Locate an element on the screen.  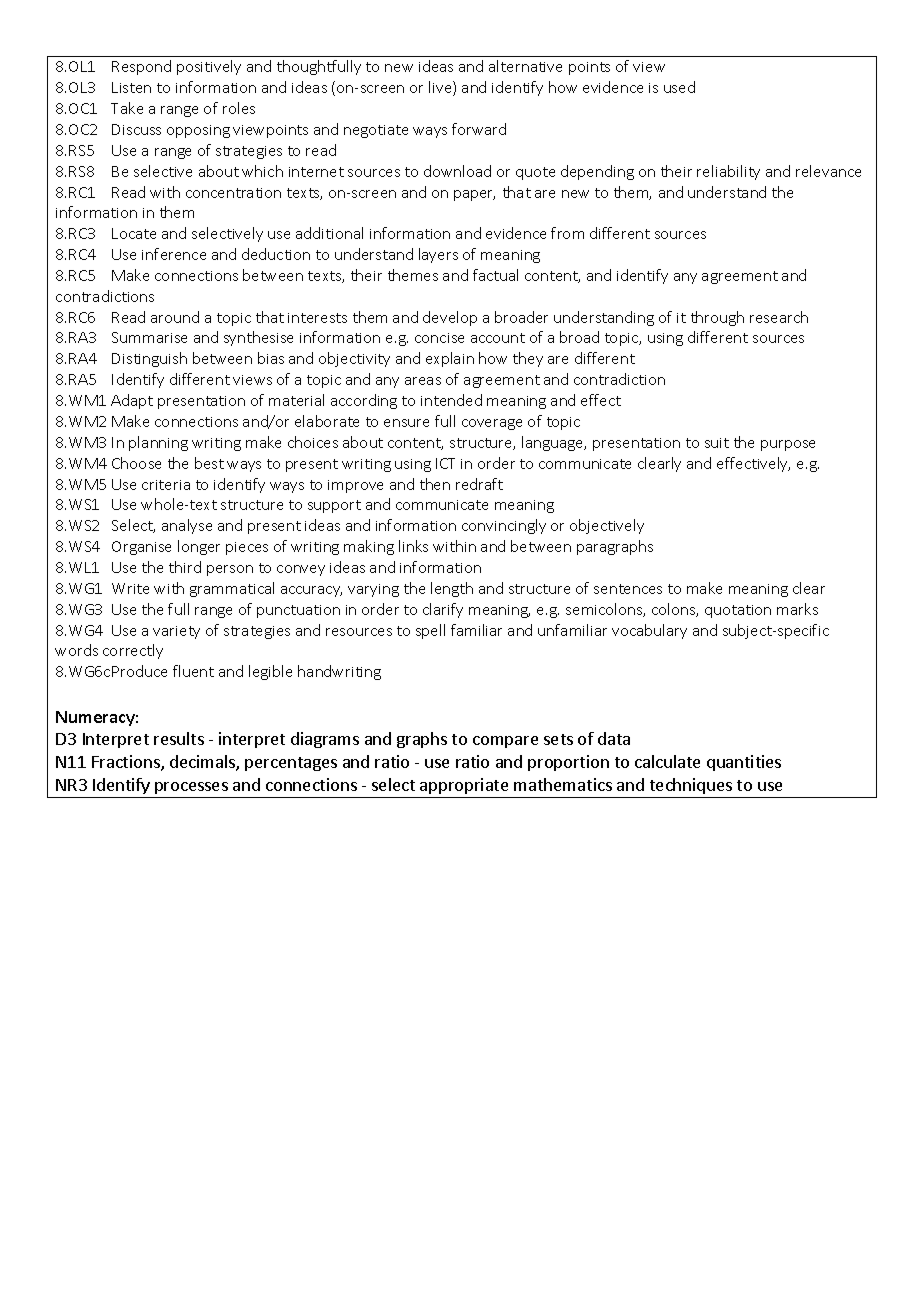
suit is located at coordinates (717, 443).
